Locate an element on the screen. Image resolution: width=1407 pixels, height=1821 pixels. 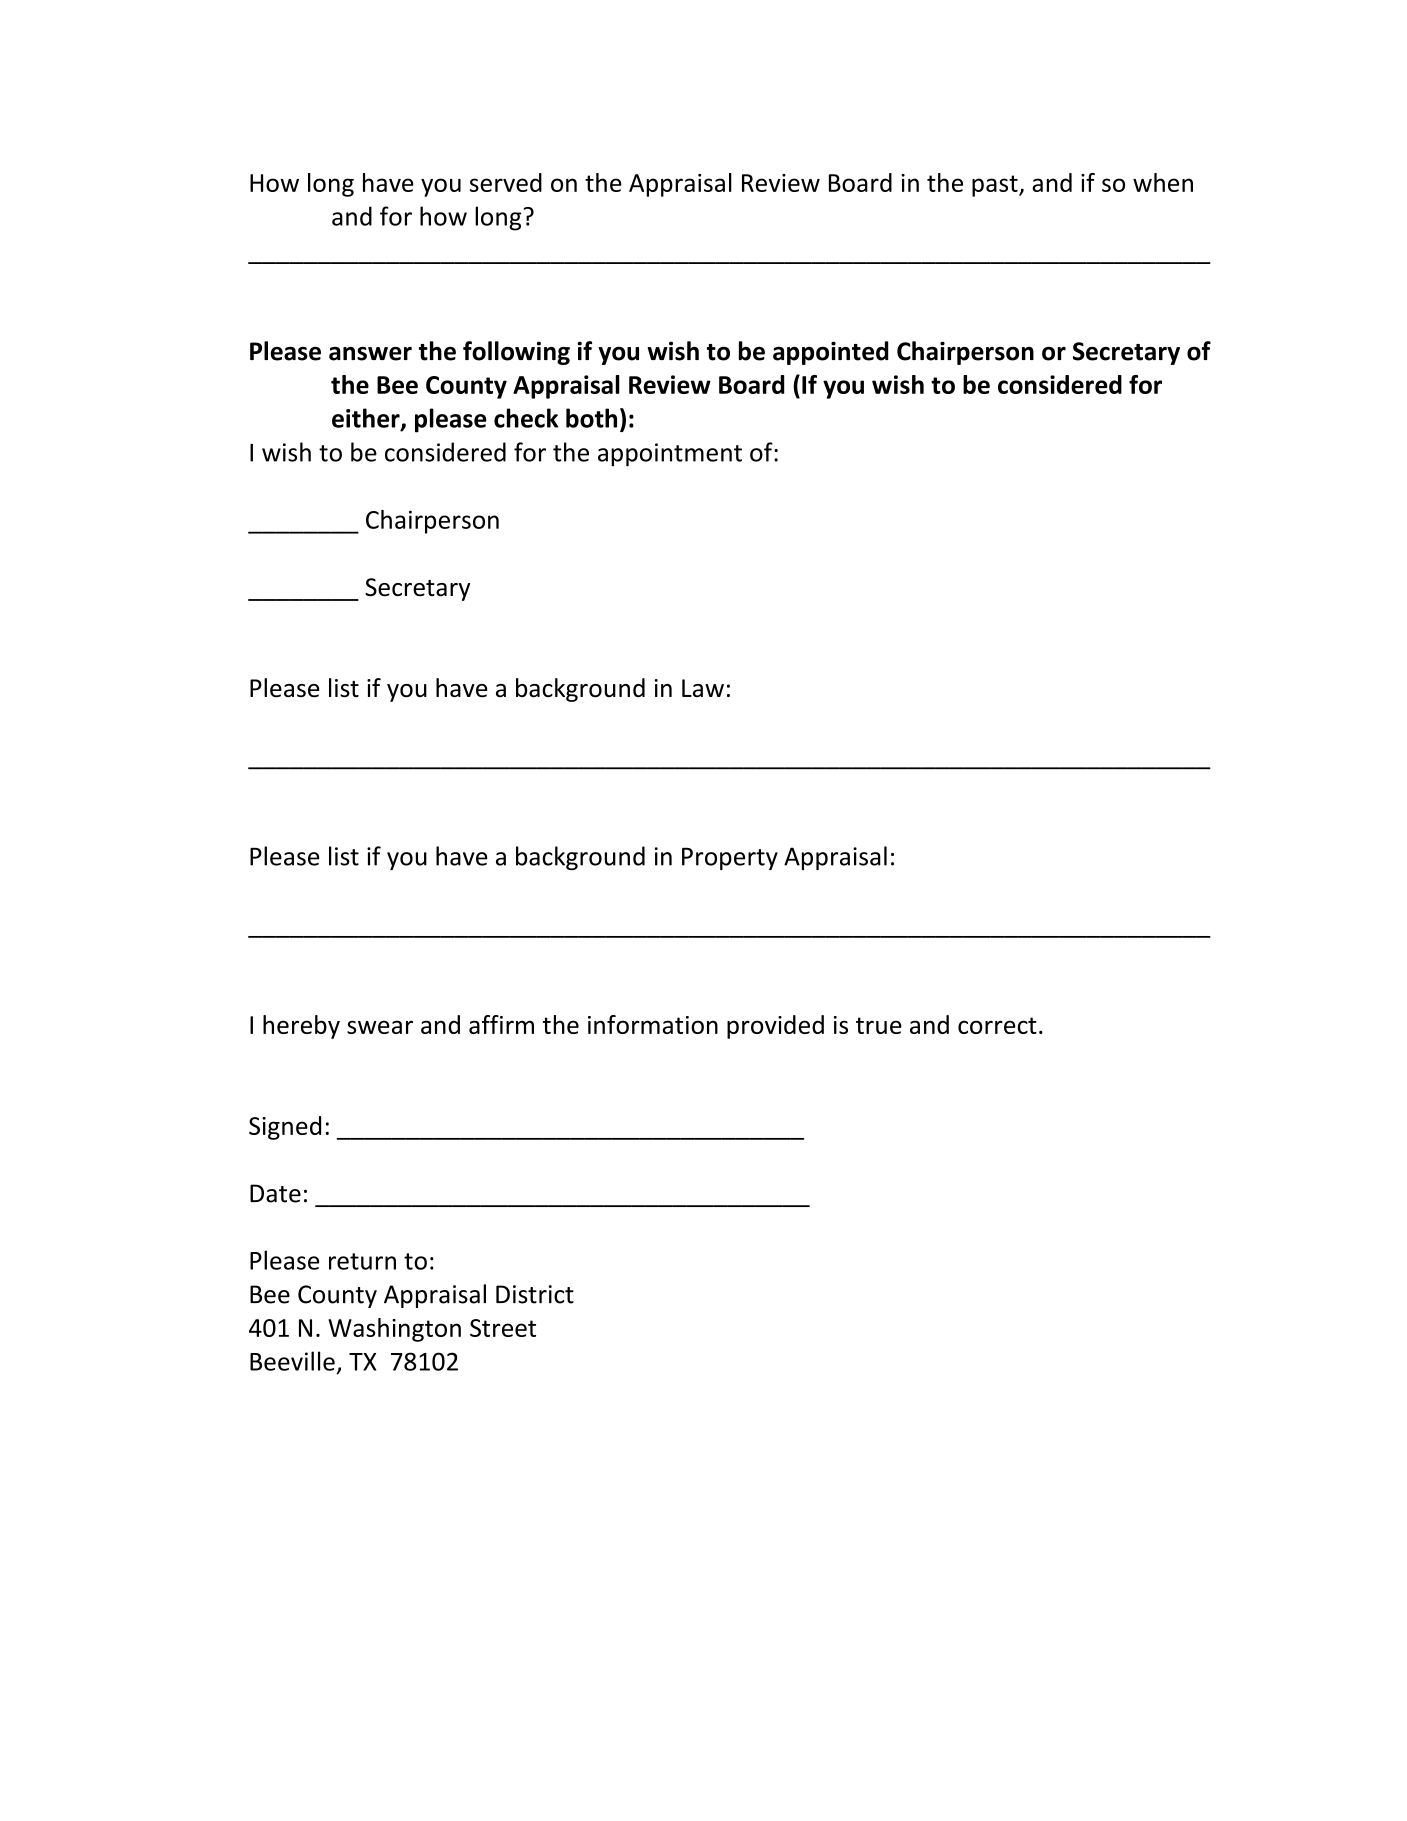
true is located at coordinates (879, 1025).
